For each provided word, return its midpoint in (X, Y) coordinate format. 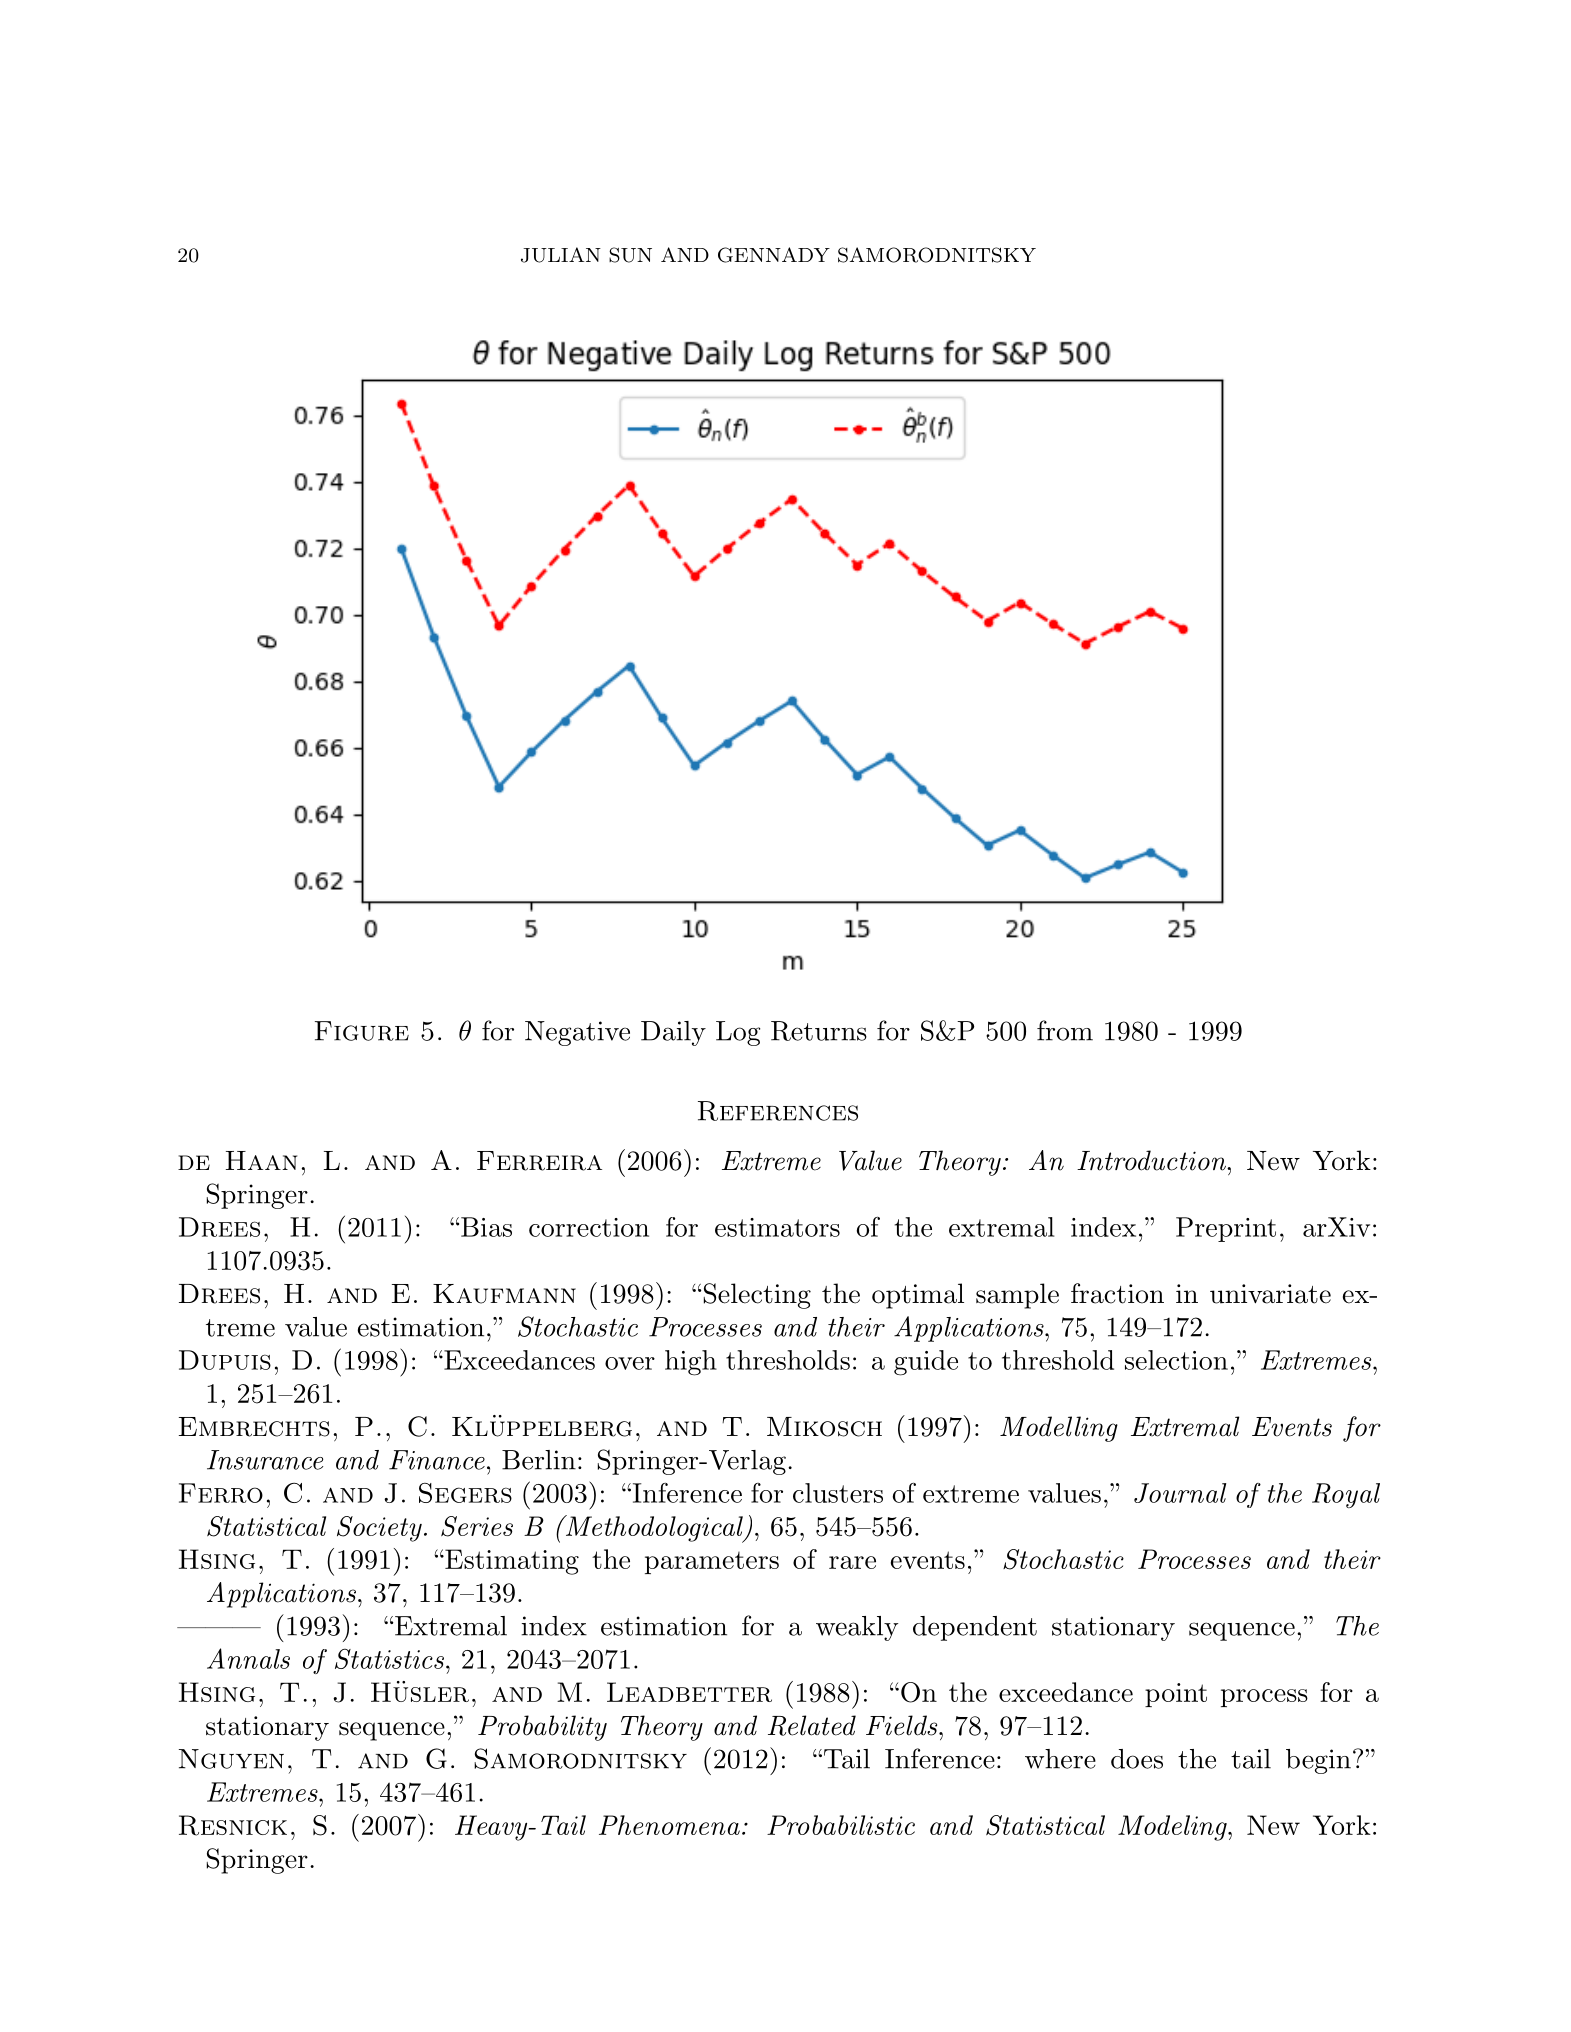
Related (812, 1725)
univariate (1270, 1294)
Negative (577, 1033)
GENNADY (774, 255)
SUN (630, 255)
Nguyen (231, 1759)
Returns (819, 1031)
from (1065, 1030)
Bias (486, 1227)
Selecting (756, 1296)
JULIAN (561, 255)
